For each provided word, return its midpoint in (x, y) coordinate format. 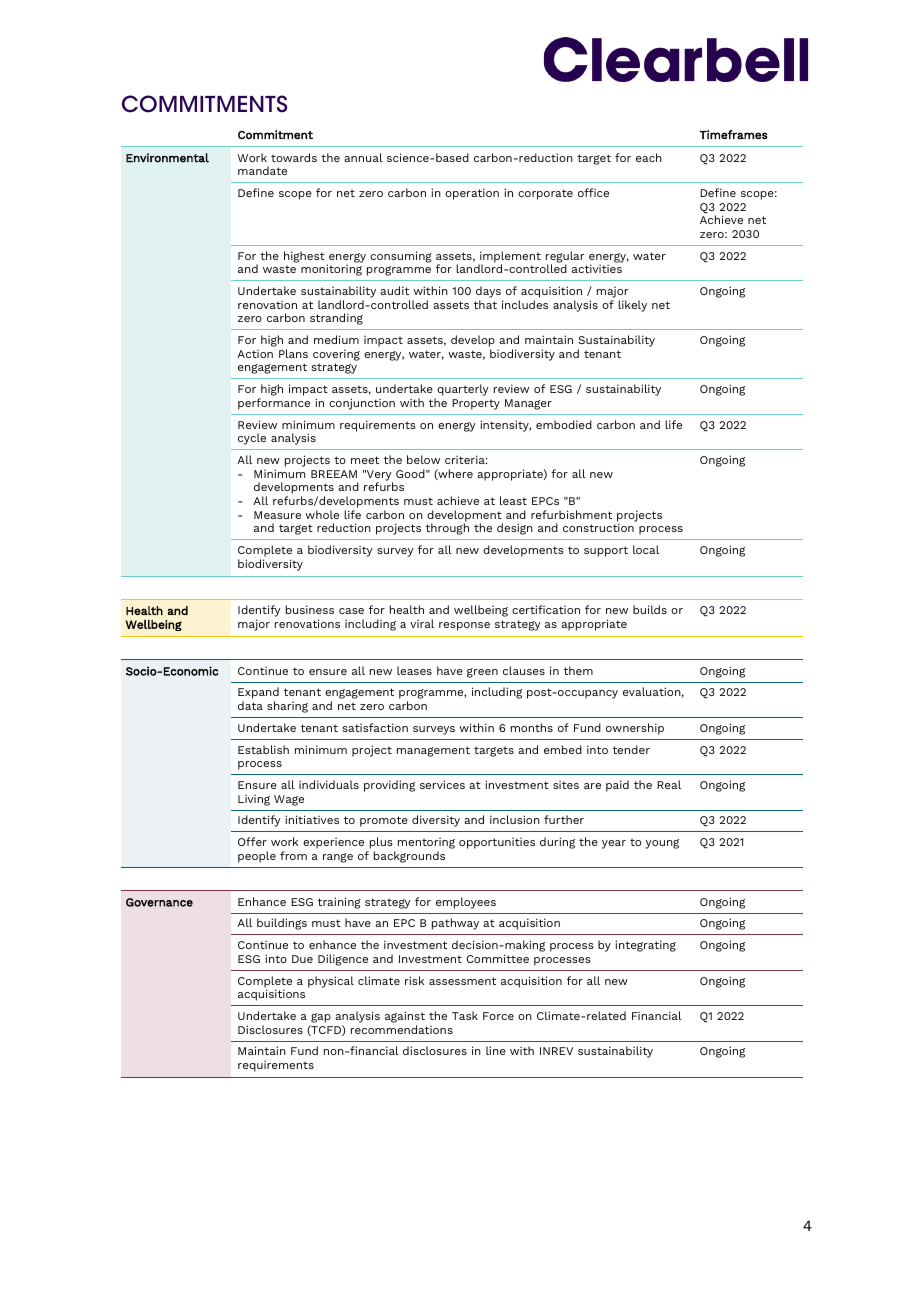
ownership (635, 729)
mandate (262, 170)
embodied (564, 424)
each (649, 157)
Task (465, 1015)
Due (302, 959)
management (433, 751)
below (423, 459)
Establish (263, 749)
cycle (252, 439)
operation (472, 194)
